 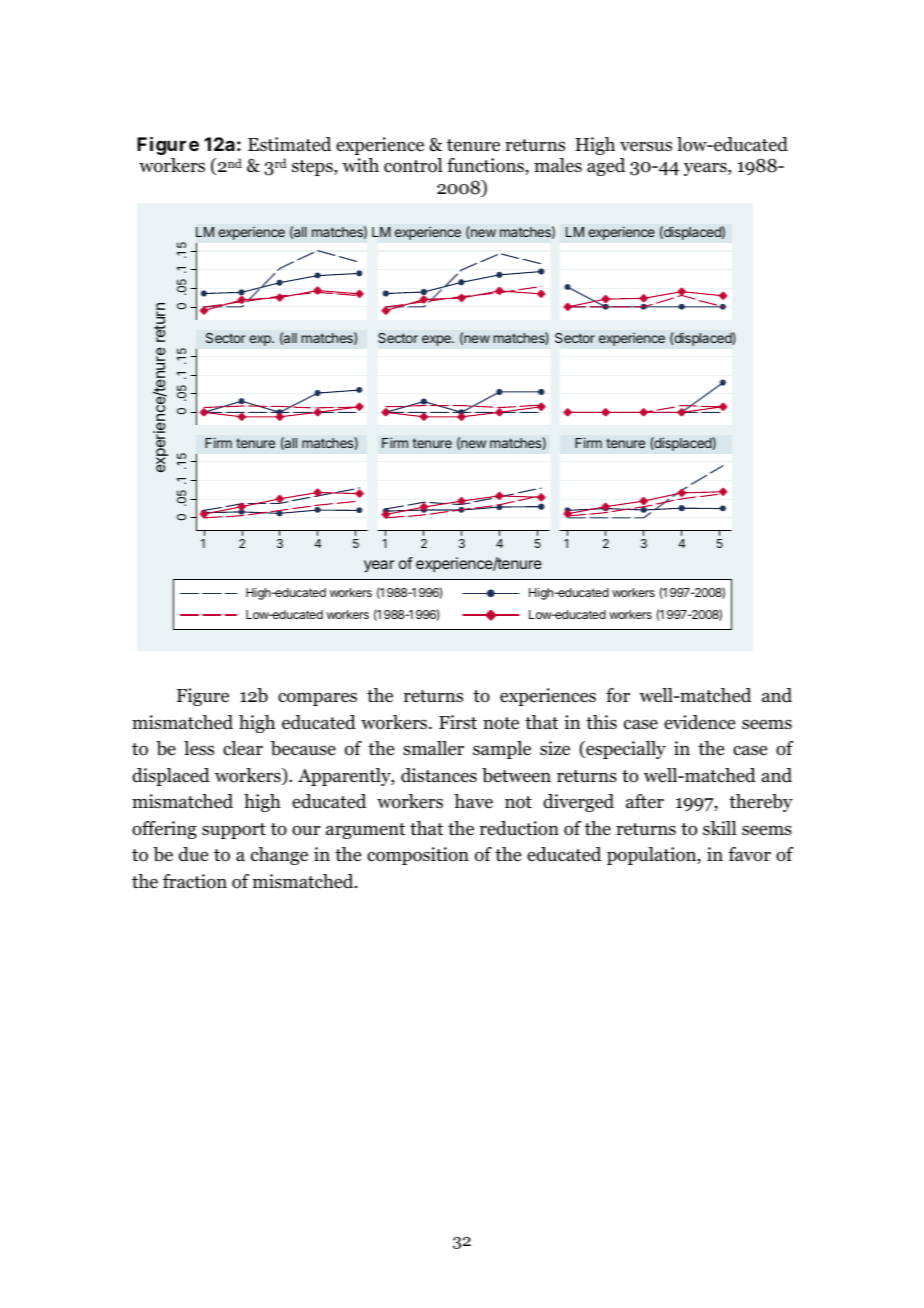 What do you see at coordinates (418, 856) in the screenshot?
I see `composition` at bounding box center [418, 856].
